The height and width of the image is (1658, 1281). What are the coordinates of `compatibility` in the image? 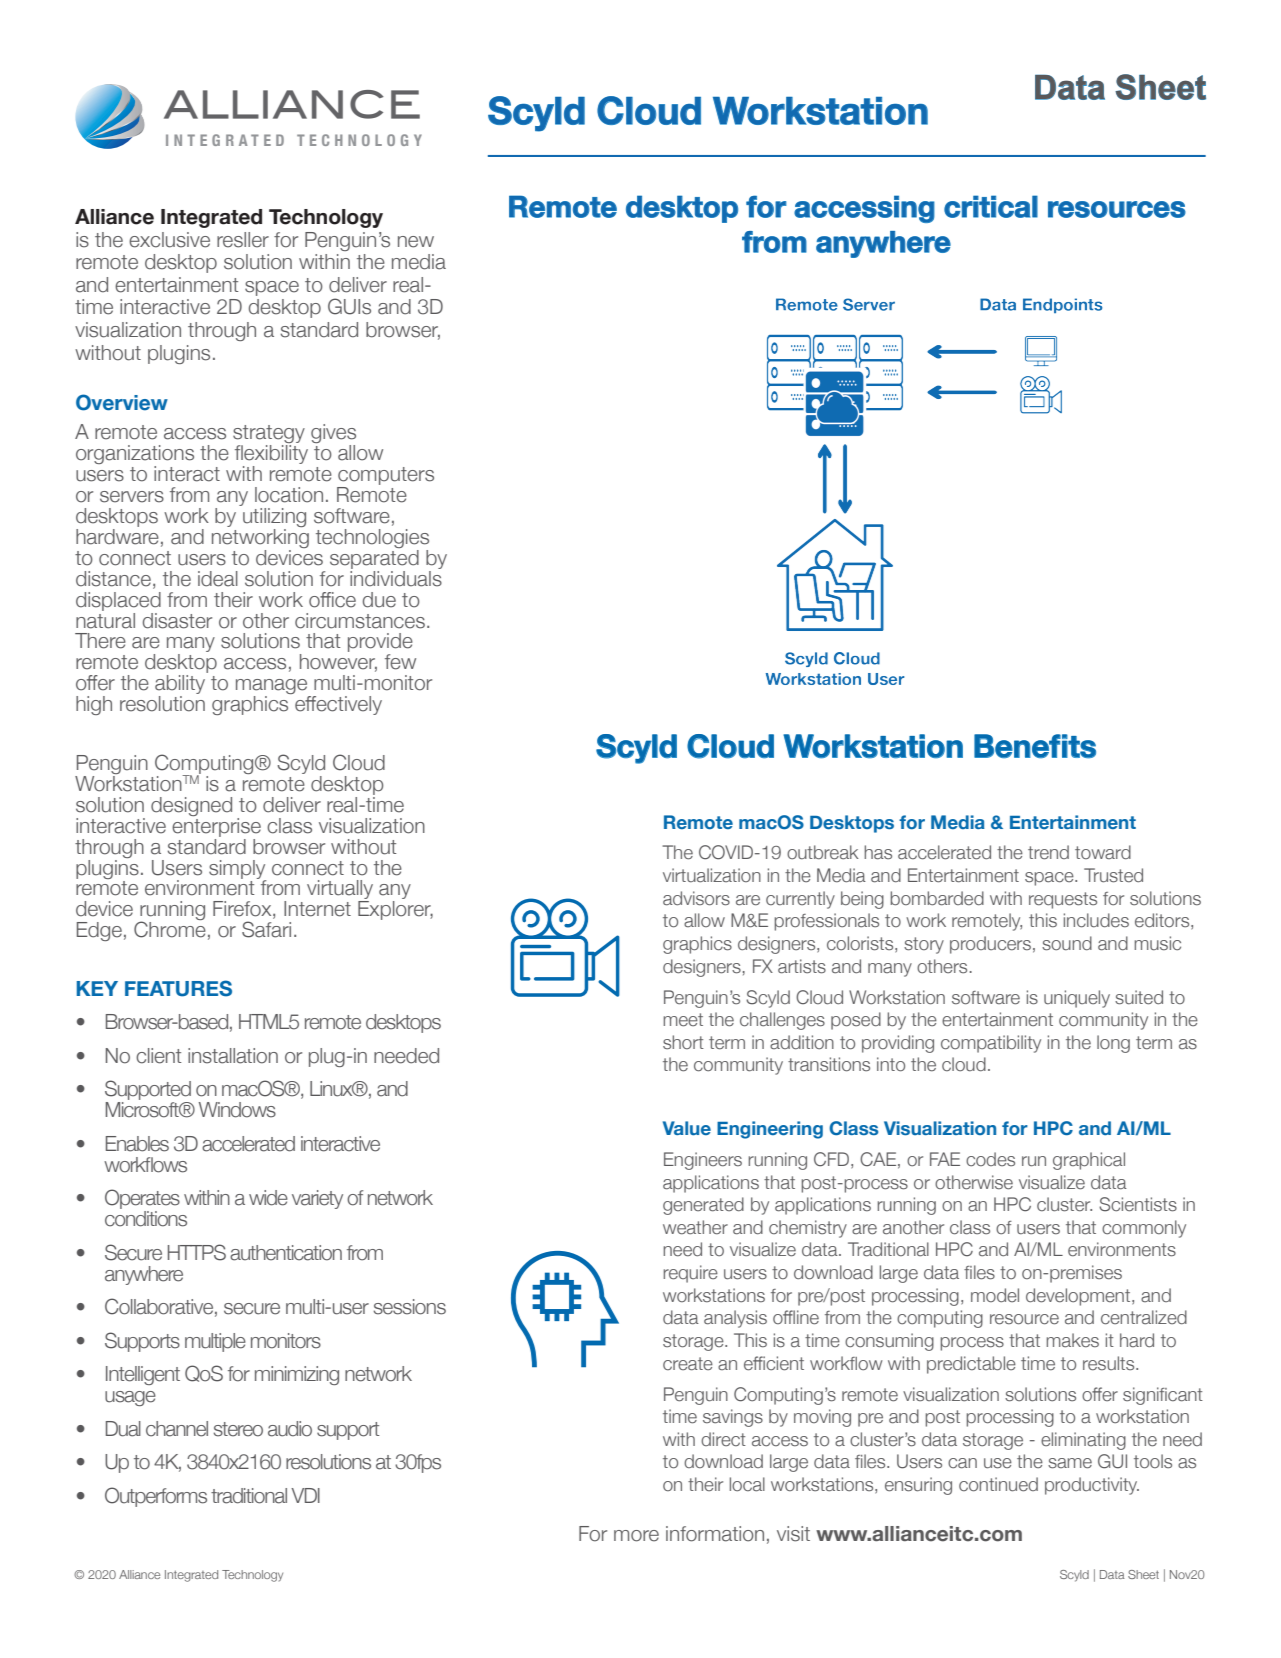 It's located at (991, 1044).
